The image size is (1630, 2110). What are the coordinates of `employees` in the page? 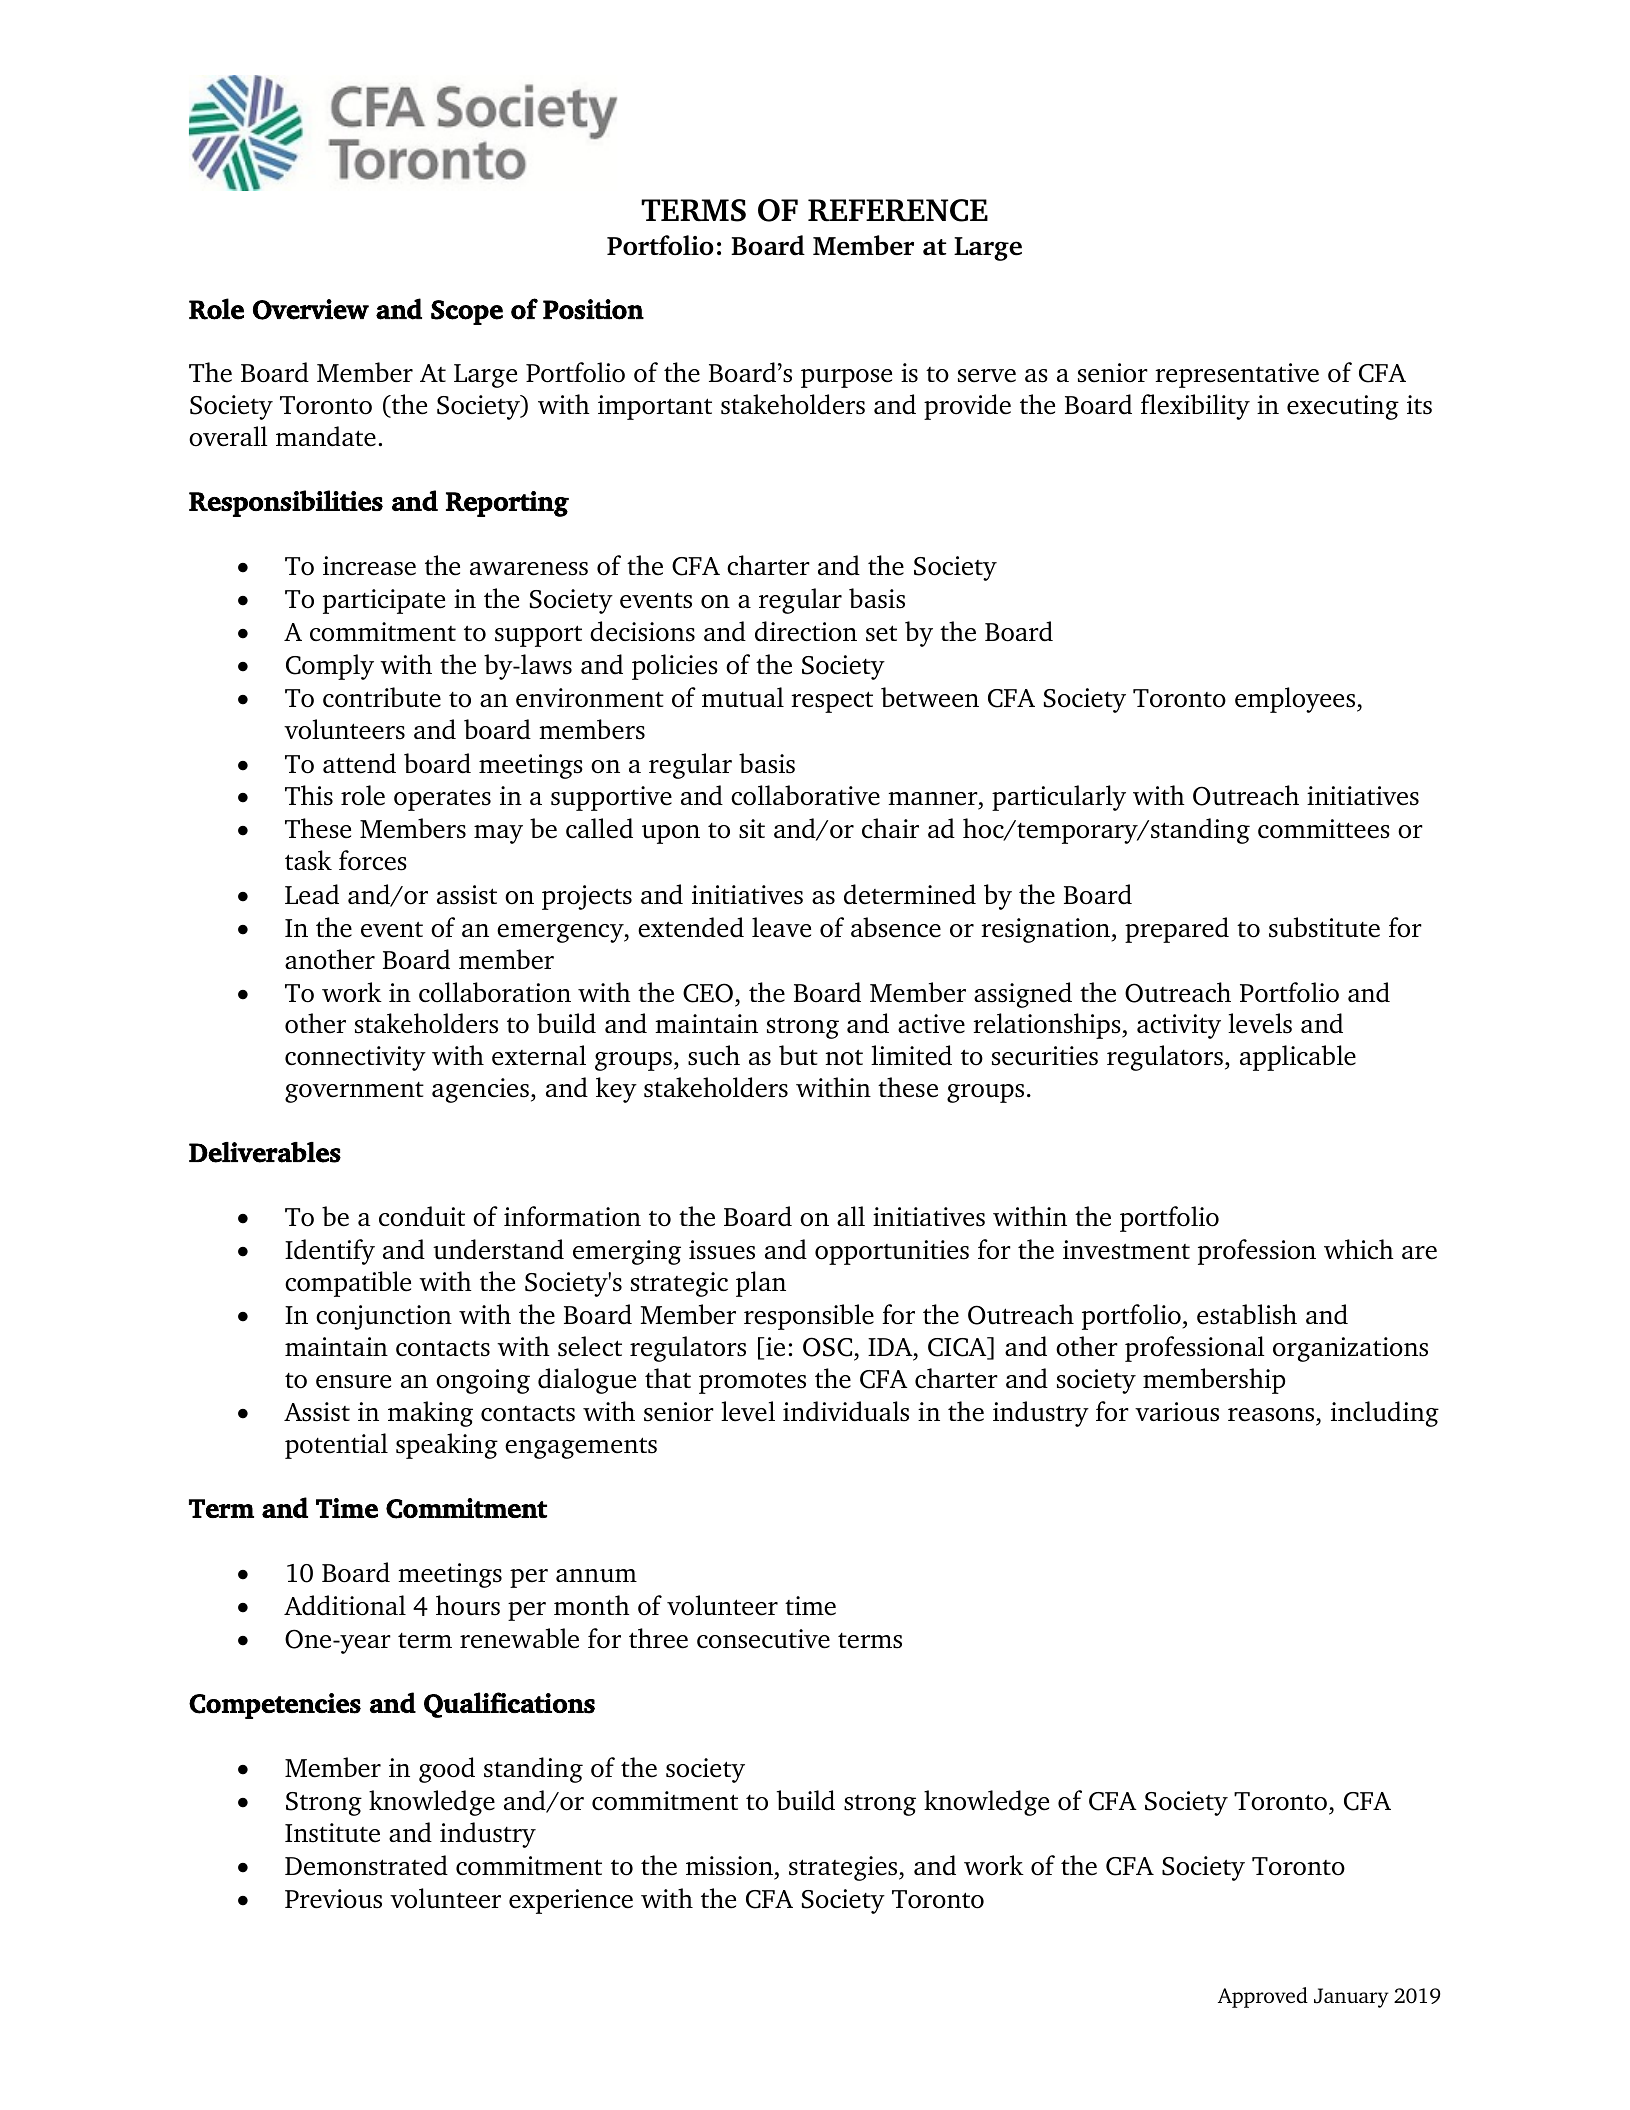 It's located at (1296, 700).
